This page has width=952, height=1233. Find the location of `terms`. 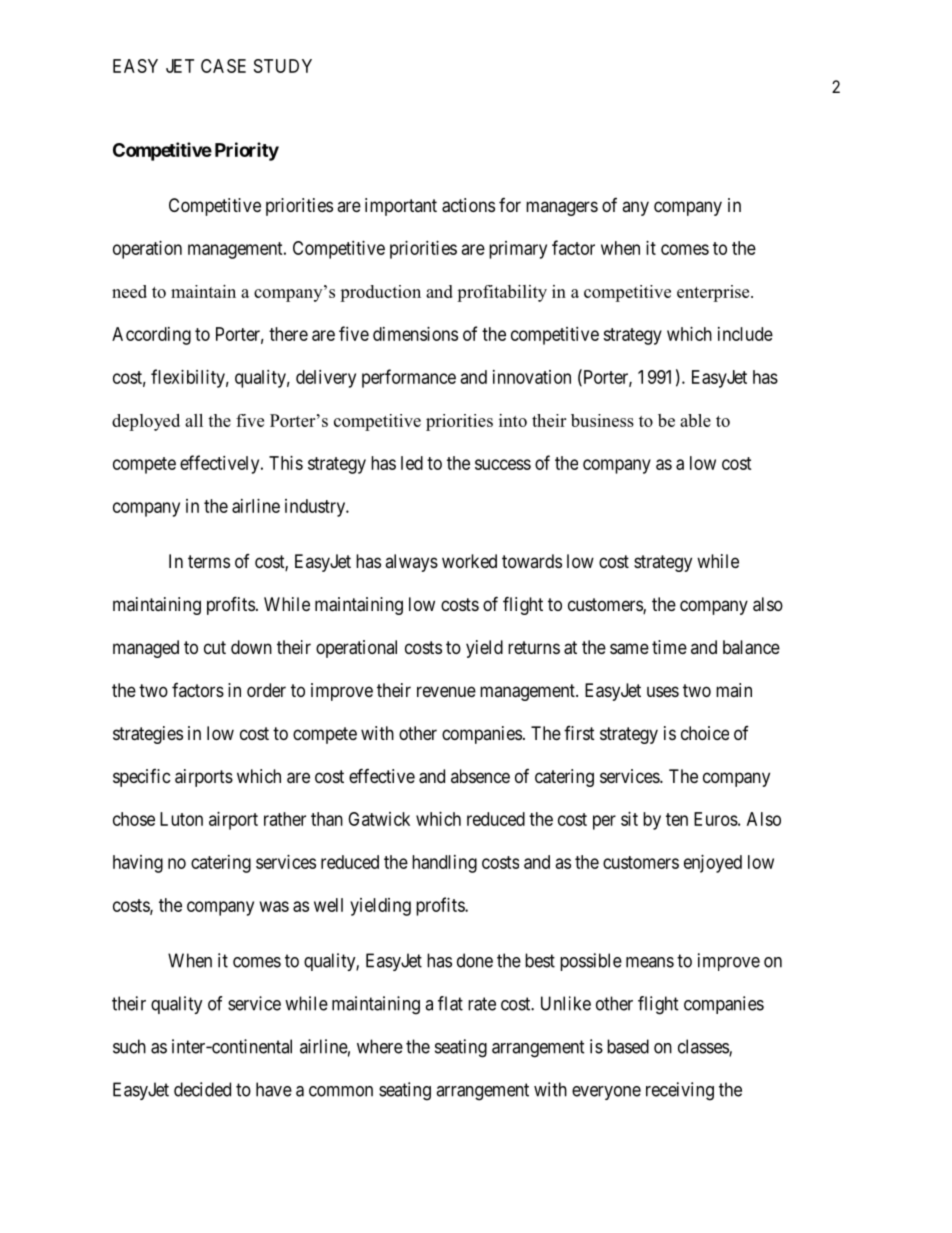

terms is located at coordinates (209, 561).
